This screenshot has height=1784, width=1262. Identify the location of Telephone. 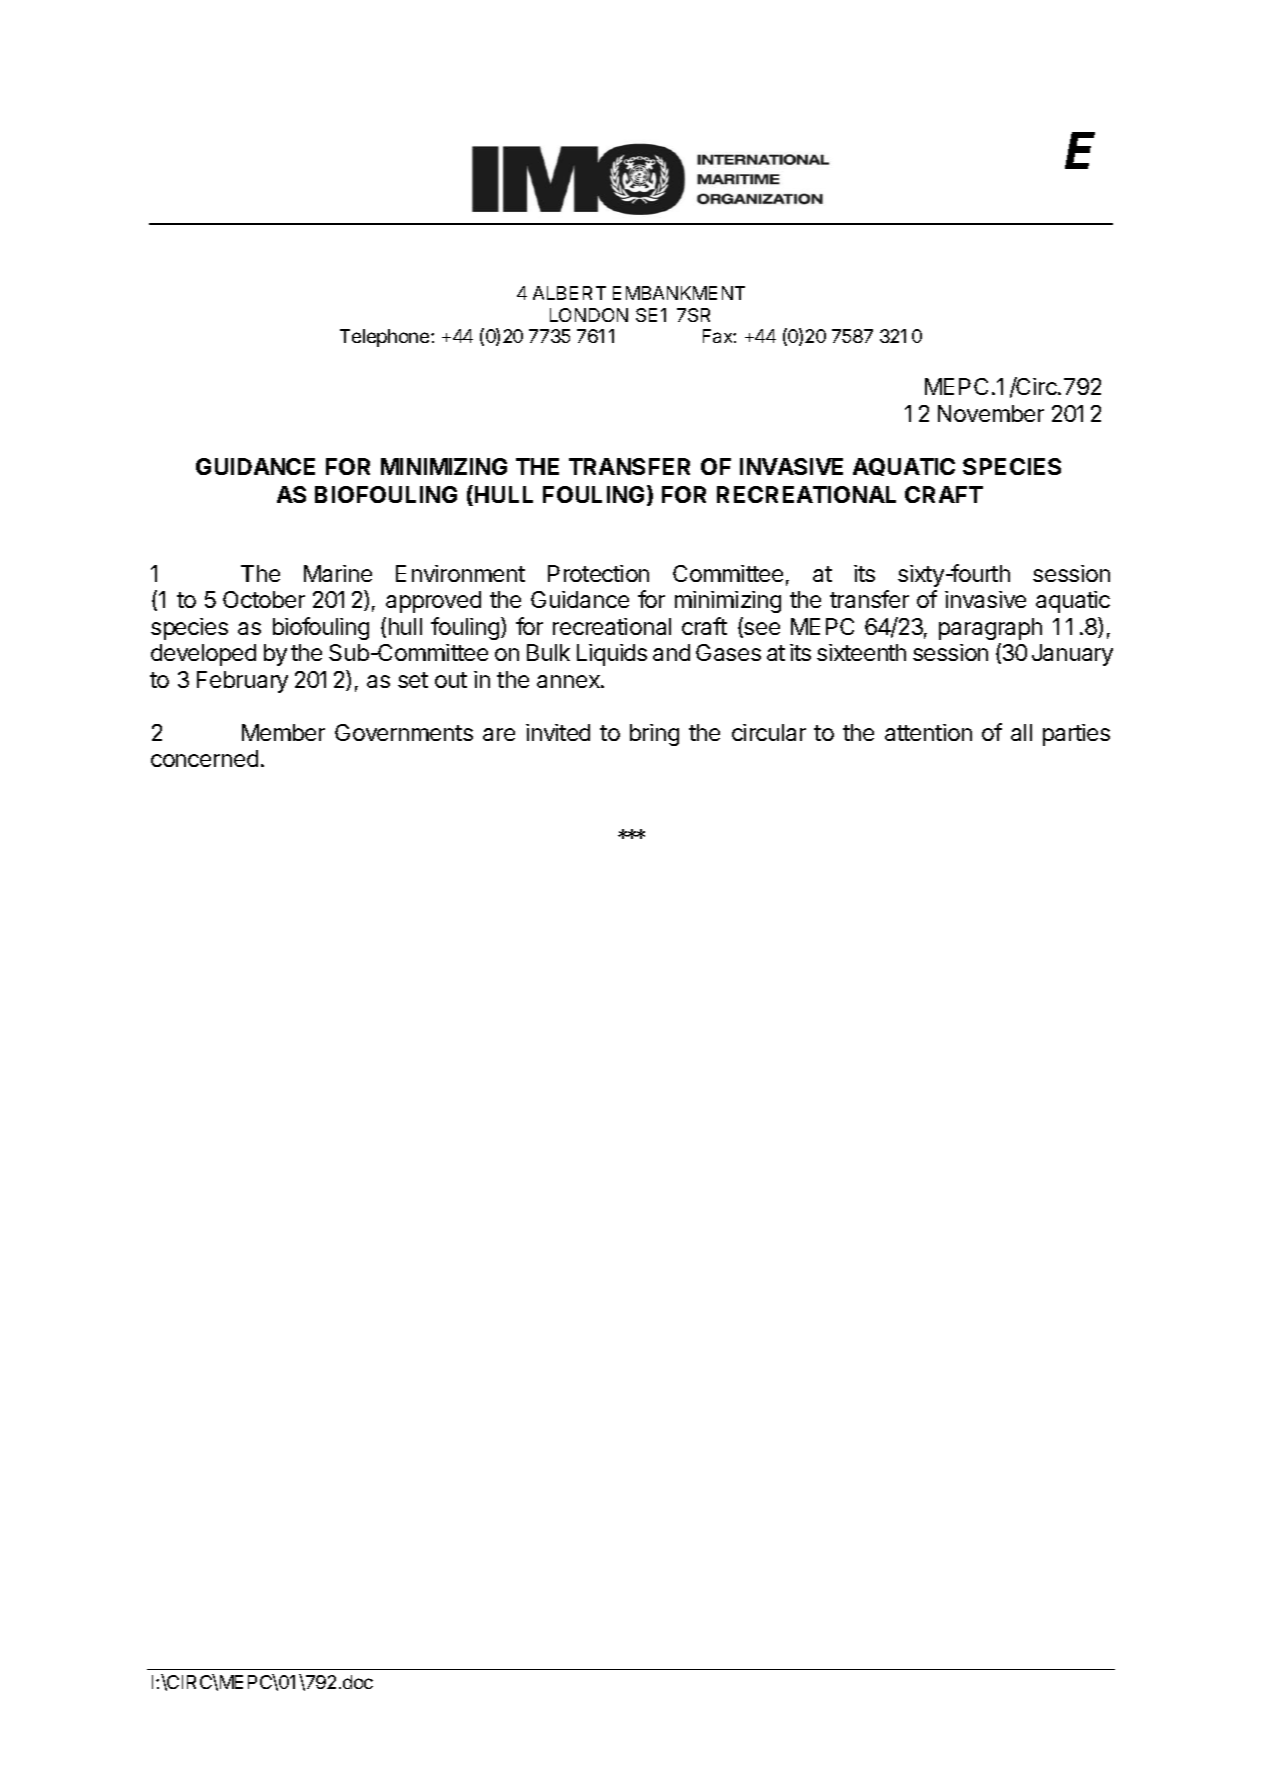
(386, 338).
